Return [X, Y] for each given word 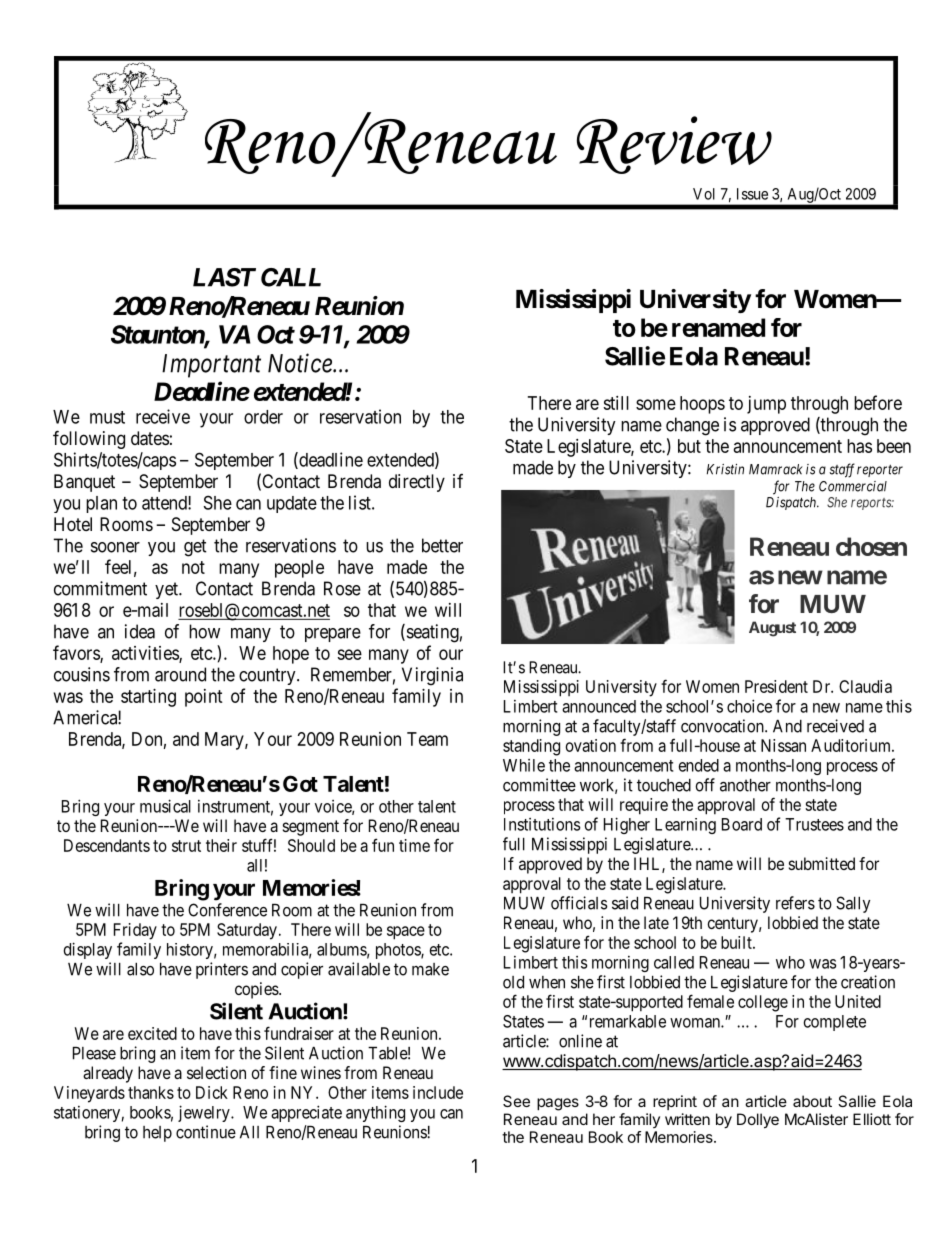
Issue [752, 194]
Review [674, 145]
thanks [151, 1092]
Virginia [432, 676]
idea [140, 631]
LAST [224, 277]
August [772, 629]
